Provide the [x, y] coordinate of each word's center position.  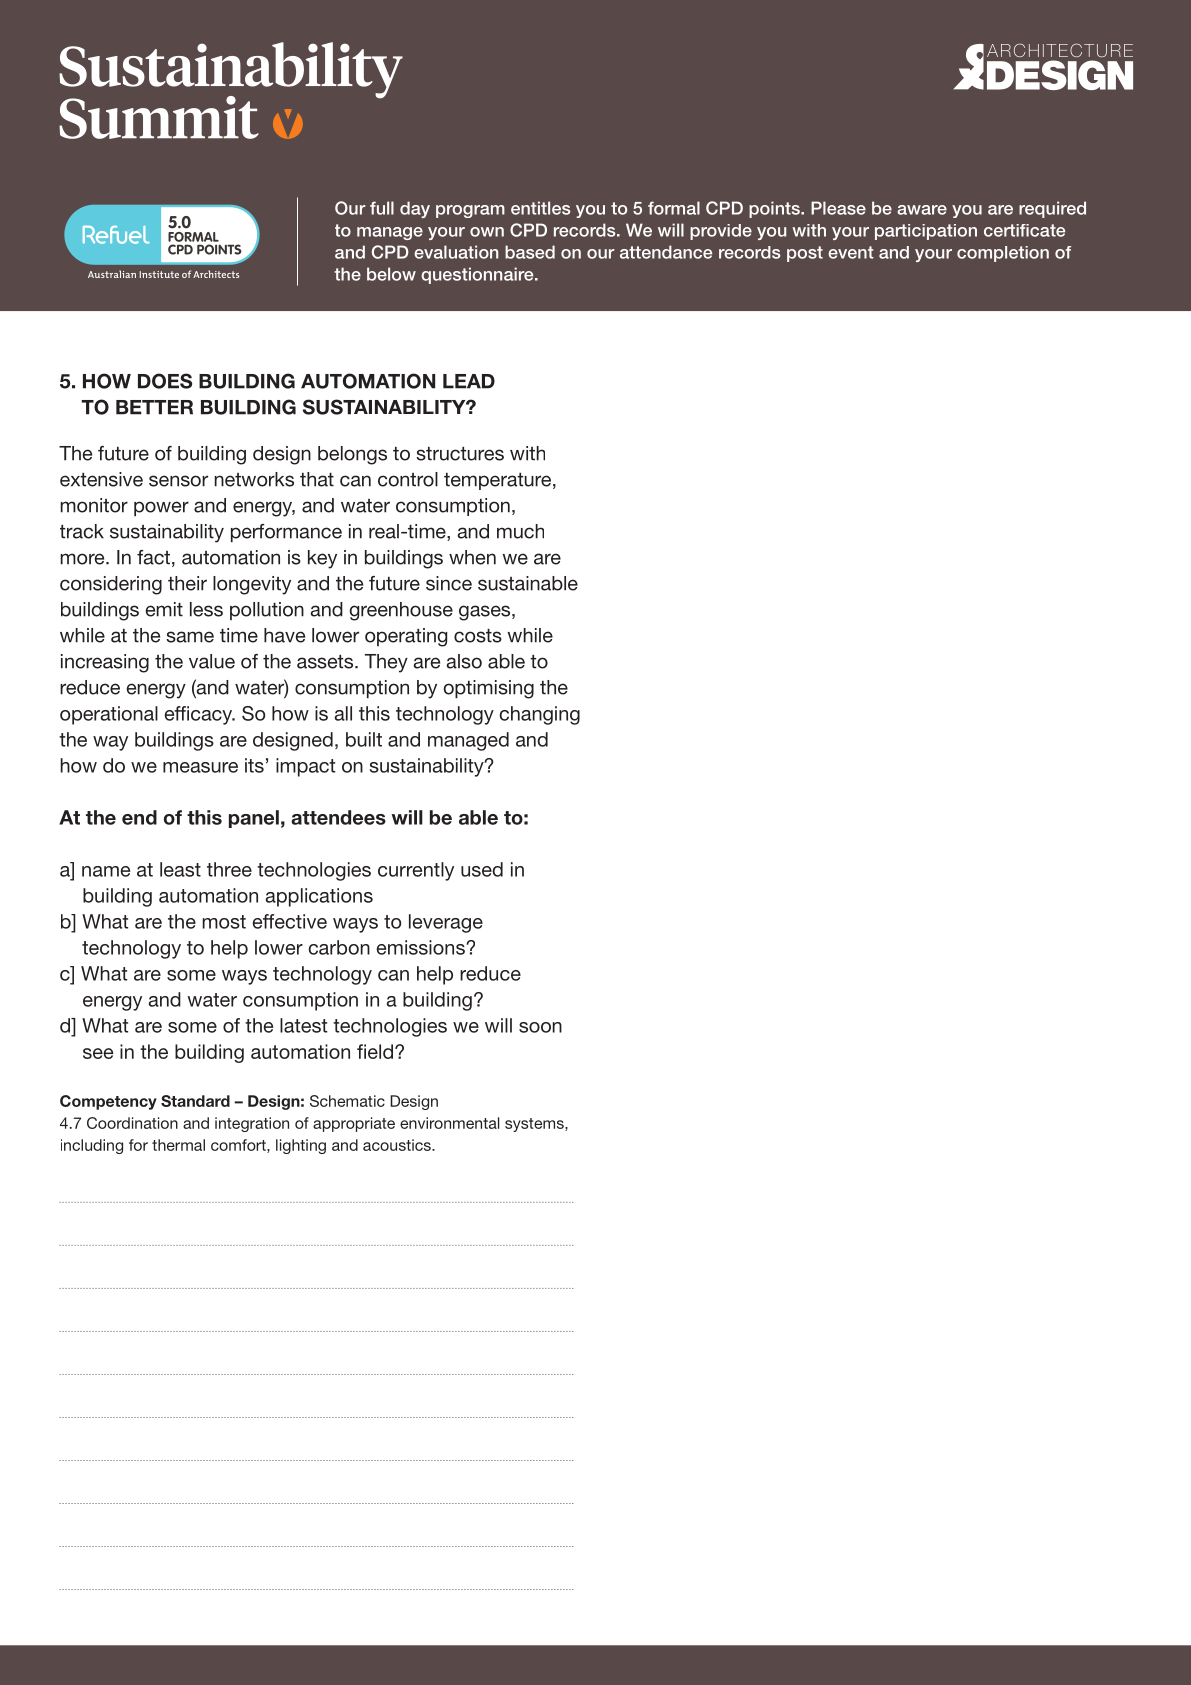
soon [540, 1027]
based [530, 252]
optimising [489, 689]
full [382, 208]
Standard [195, 1101]
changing [539, 715]
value [212, 661]
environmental [449, 1123]
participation [926, 232]
